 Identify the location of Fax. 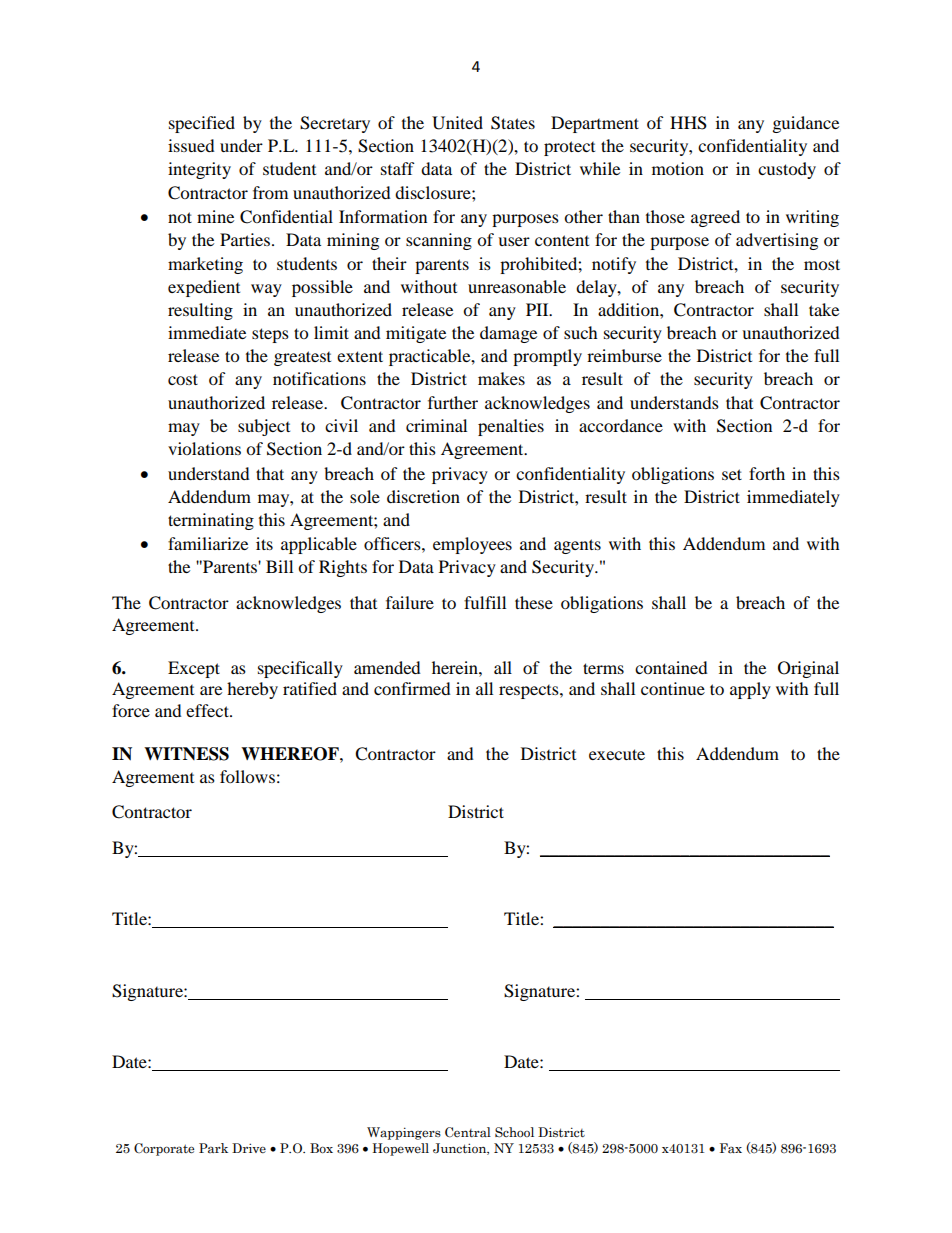
(731, 1148).
